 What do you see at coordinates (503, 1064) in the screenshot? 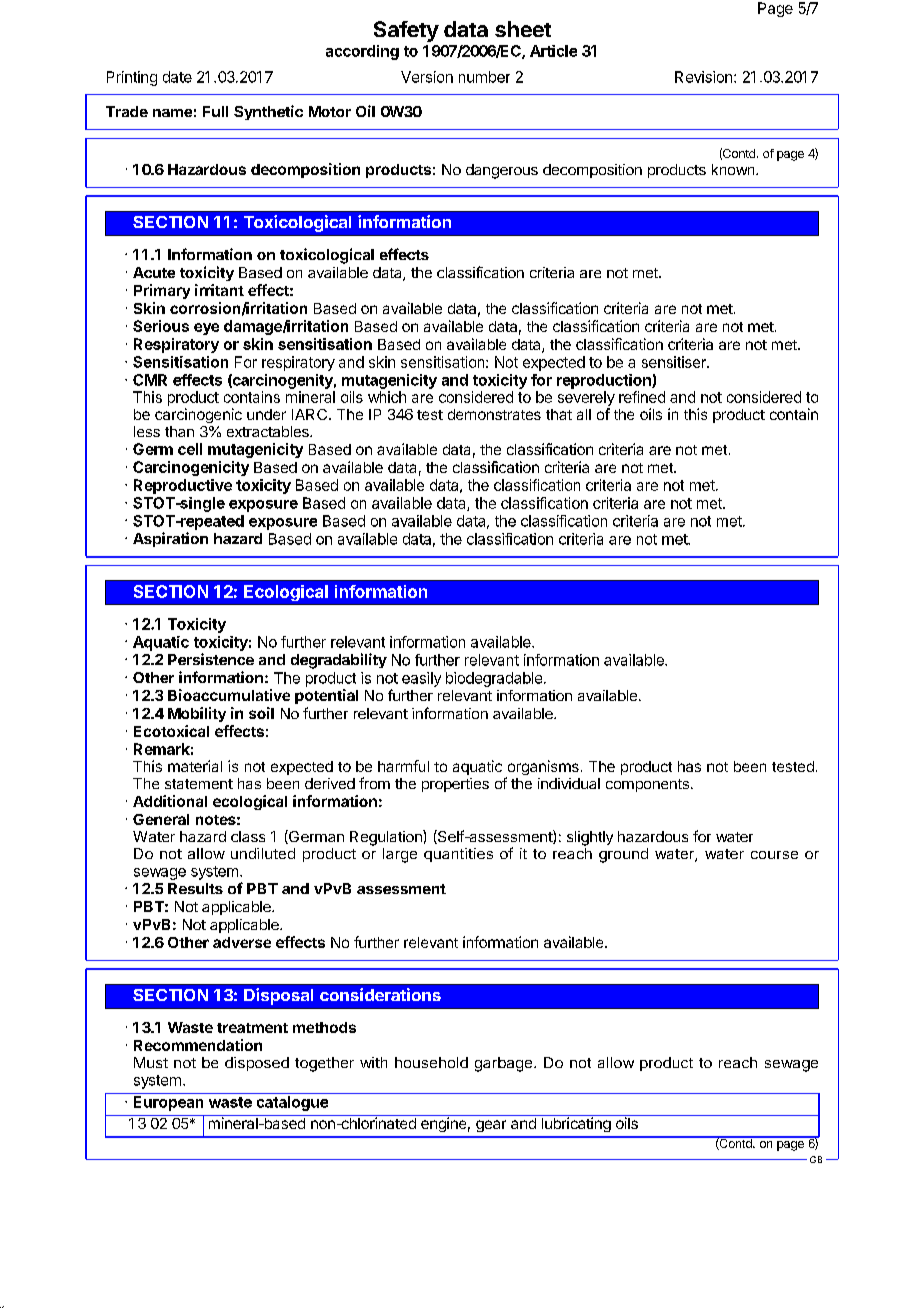
I see `garbage` at bounding box center [503, 1064].
